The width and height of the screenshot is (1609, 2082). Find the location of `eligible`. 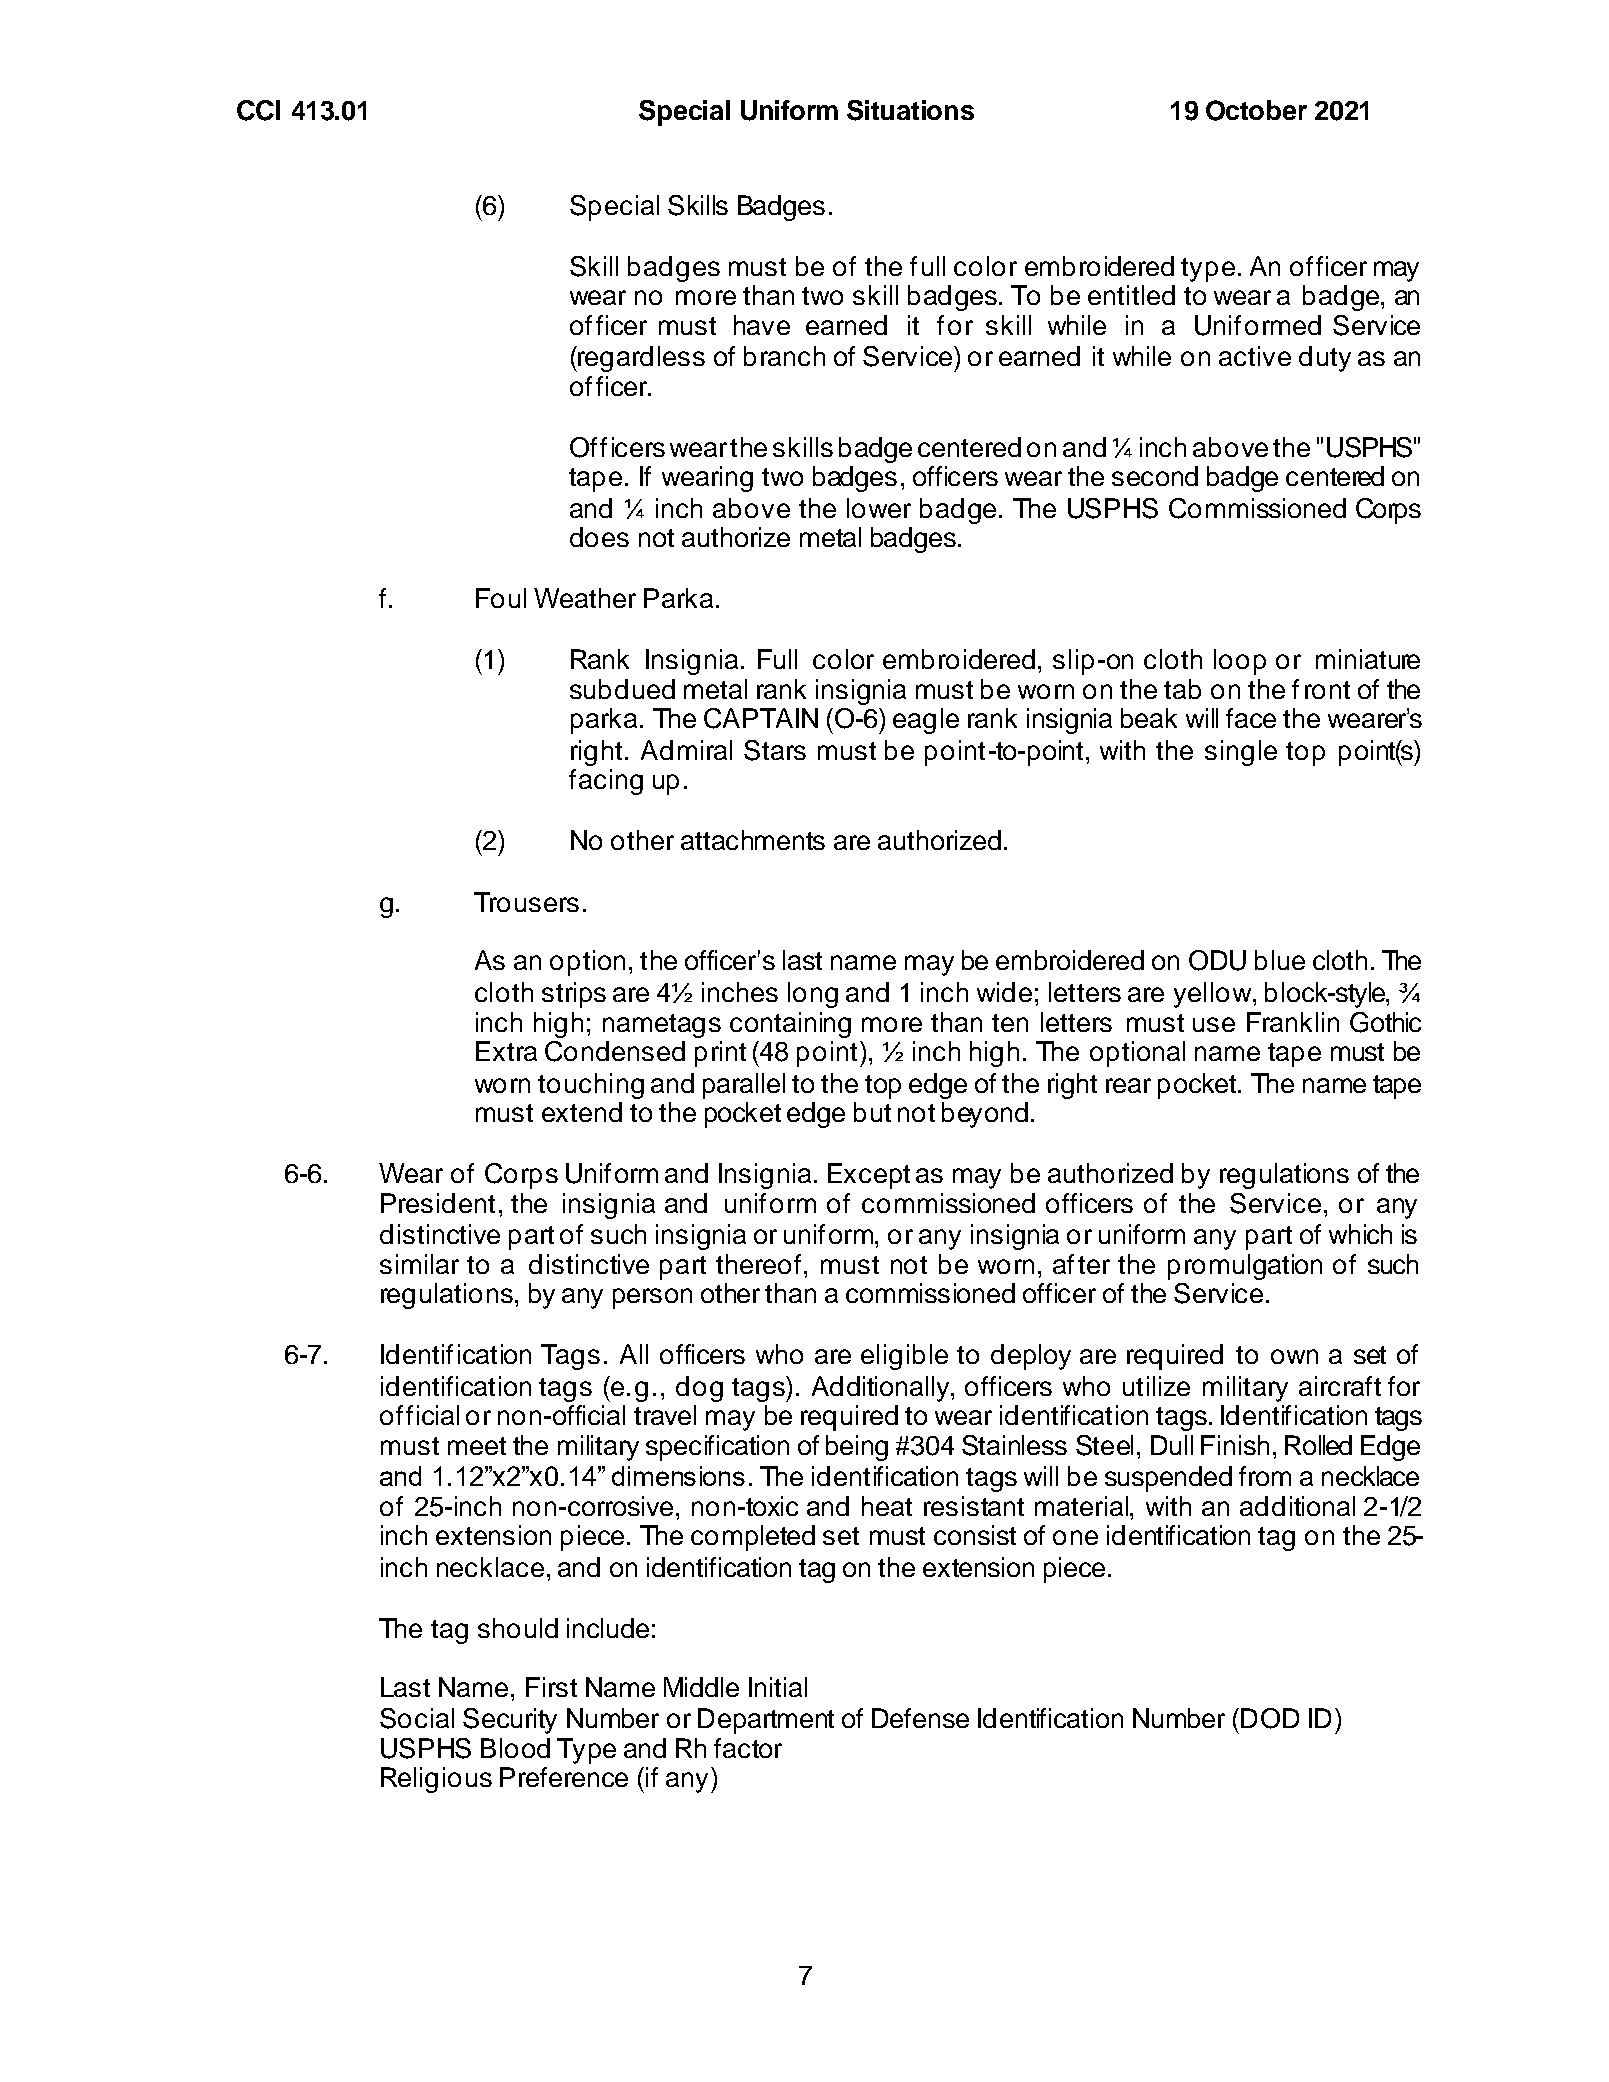

eligible is located at coordinates (904, 1357).
